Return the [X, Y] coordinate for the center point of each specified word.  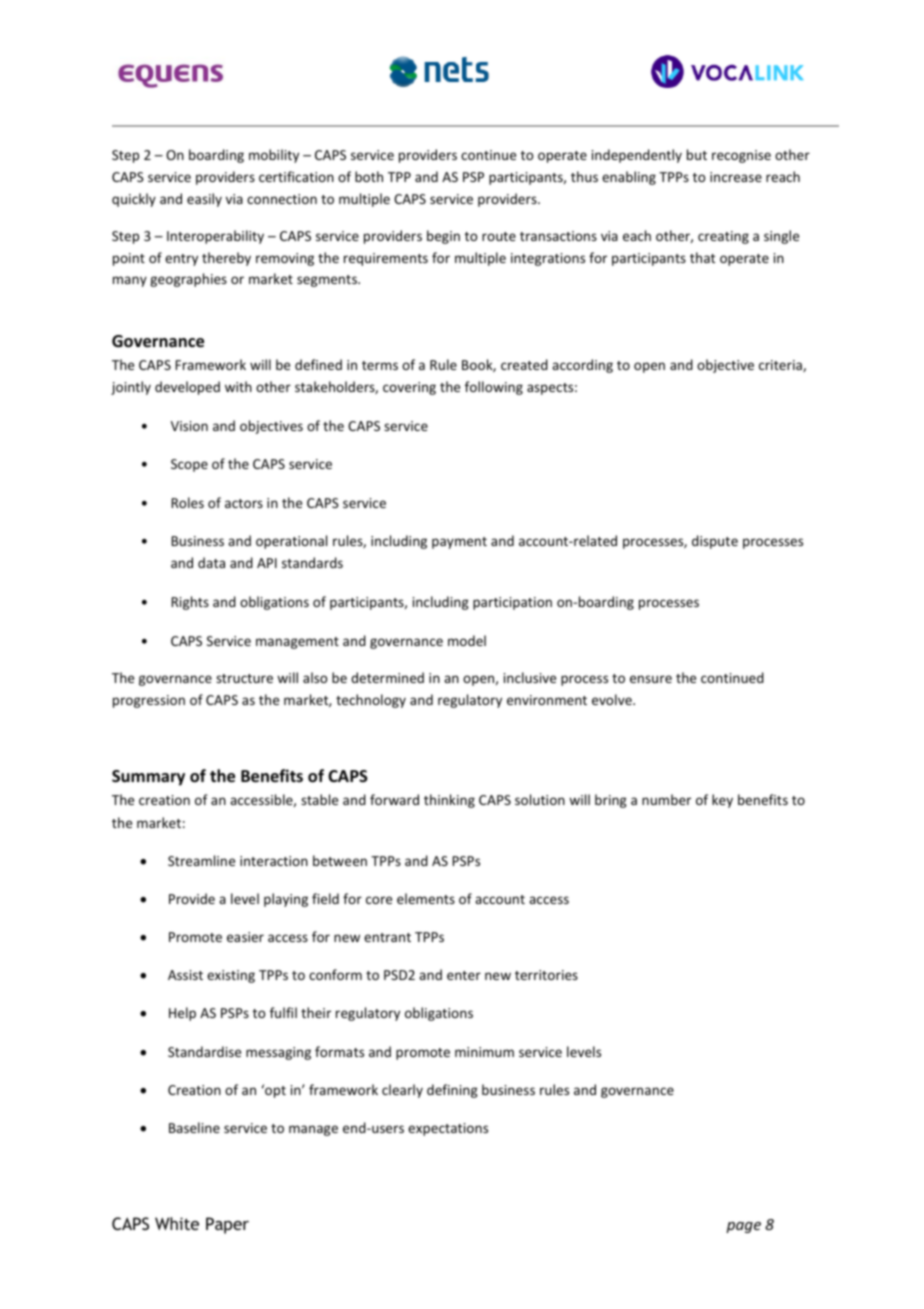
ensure [651, 679]
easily [204, 200]
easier [245, 937]
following [494, 388]
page [743, 1227]
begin [443, 237]
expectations [448, 1129]
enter [464, 975]
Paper [227, 1225]
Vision [189, 426]
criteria [781, 366]
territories [546, 975]
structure [244, 678]
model [467, 640]
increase [736, 177]
